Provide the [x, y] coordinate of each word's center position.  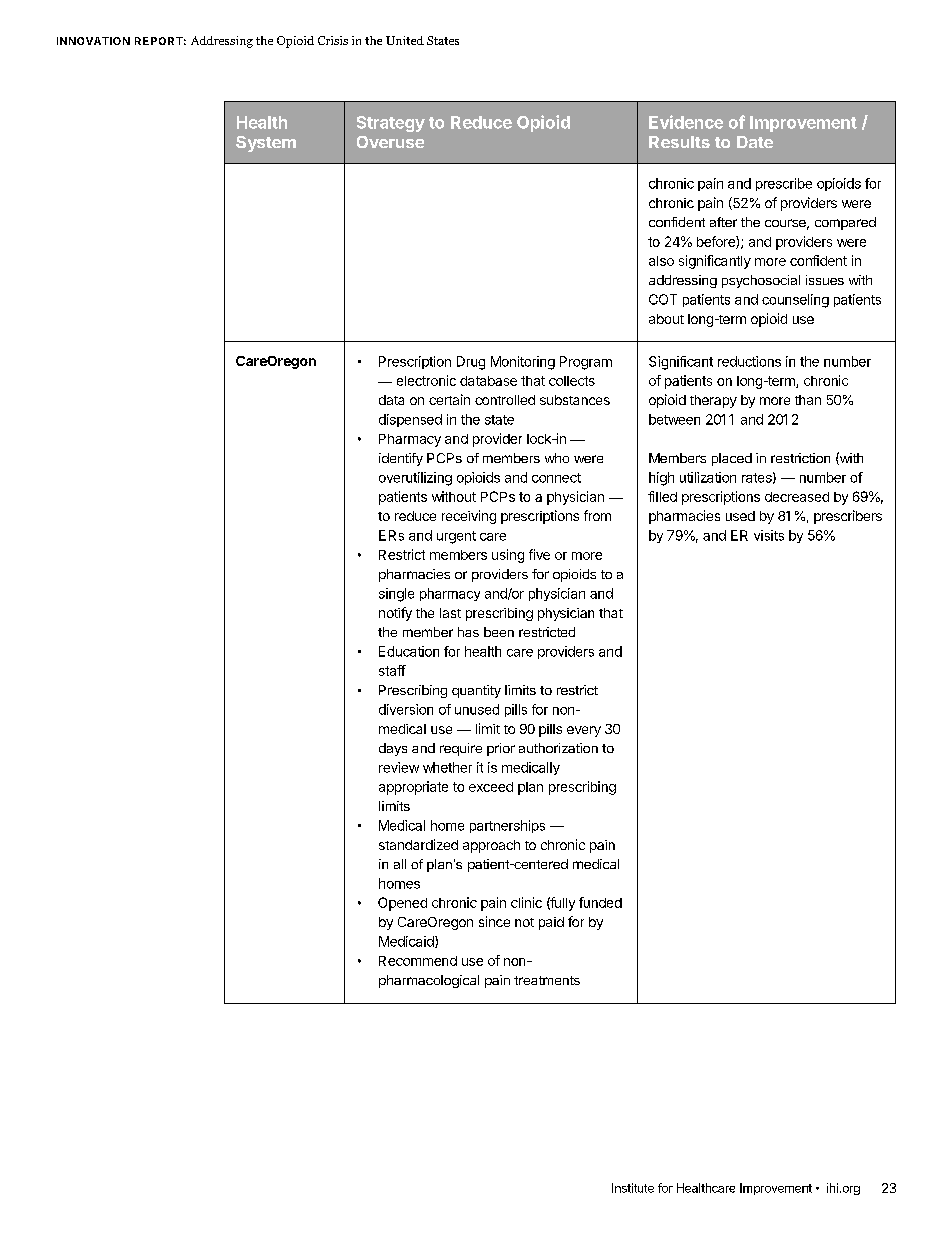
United [405, 40]
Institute [633, 1188]
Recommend [418, 961]
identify [401, 459]
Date [755, 142]
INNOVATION [93, 41]
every [584, 731]
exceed [491, 787]
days [393, 749]
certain [449, 399]
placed [732, 459]
